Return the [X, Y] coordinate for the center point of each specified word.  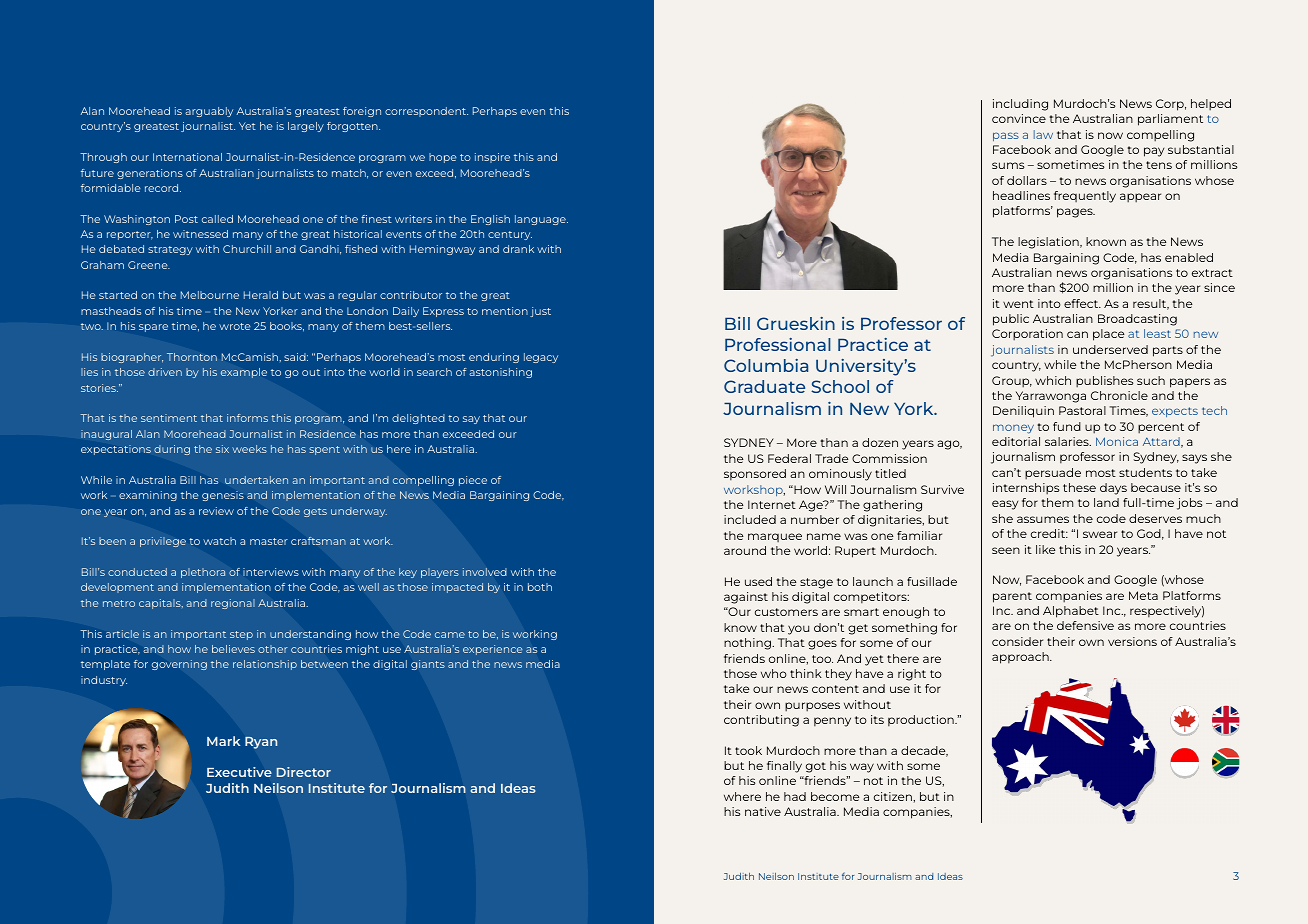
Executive [239, 772]
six [222, 449]
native [763, 811]
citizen [894, 796]
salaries [1068, 441]
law [1043, 134]
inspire [492, 158]
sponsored [755, 474]
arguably [209, 112]
